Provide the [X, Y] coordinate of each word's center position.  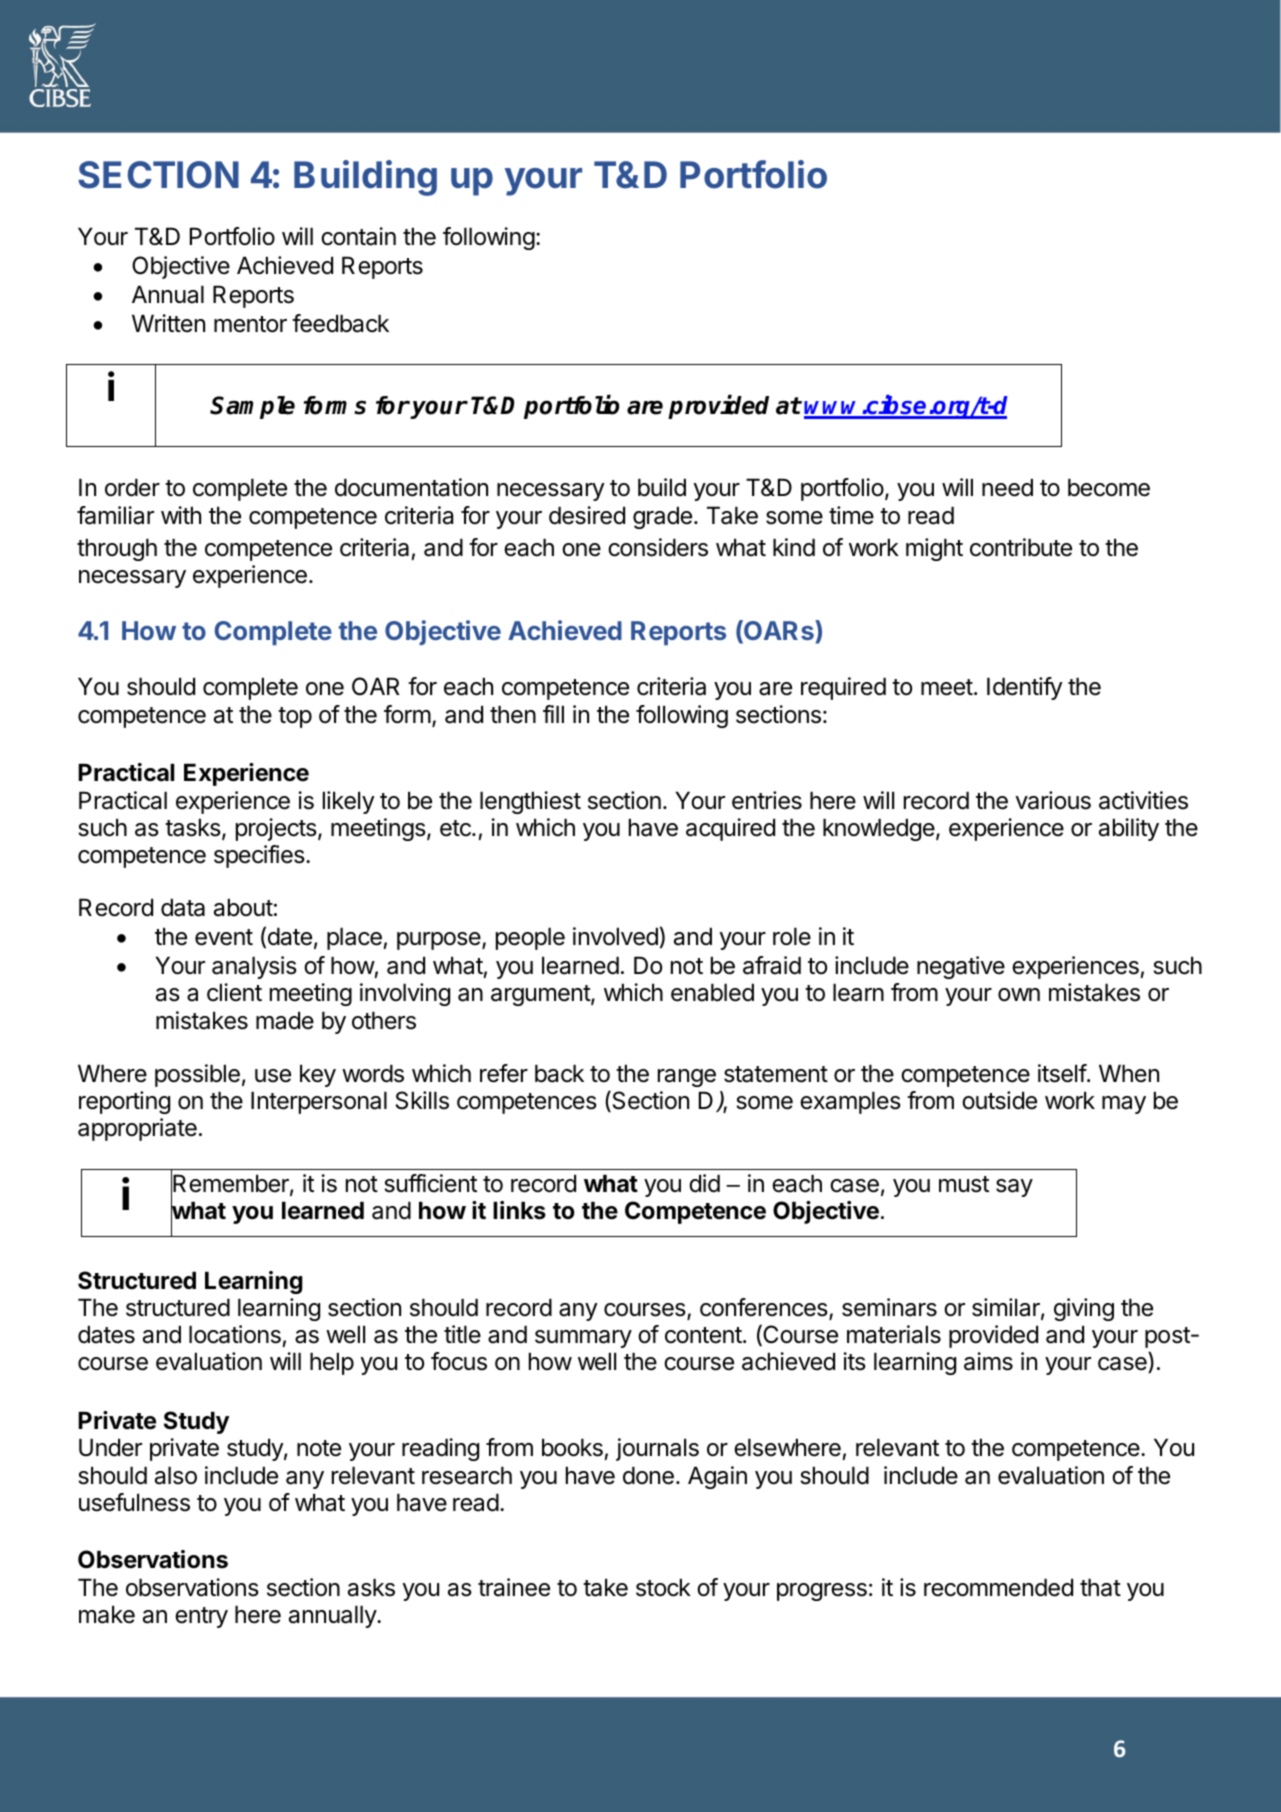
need [1007, 487]
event [224, 937]
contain [358, 236]
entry [201, 1617]
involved [615, 936]
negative [961, 967]
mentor [250, 324]
